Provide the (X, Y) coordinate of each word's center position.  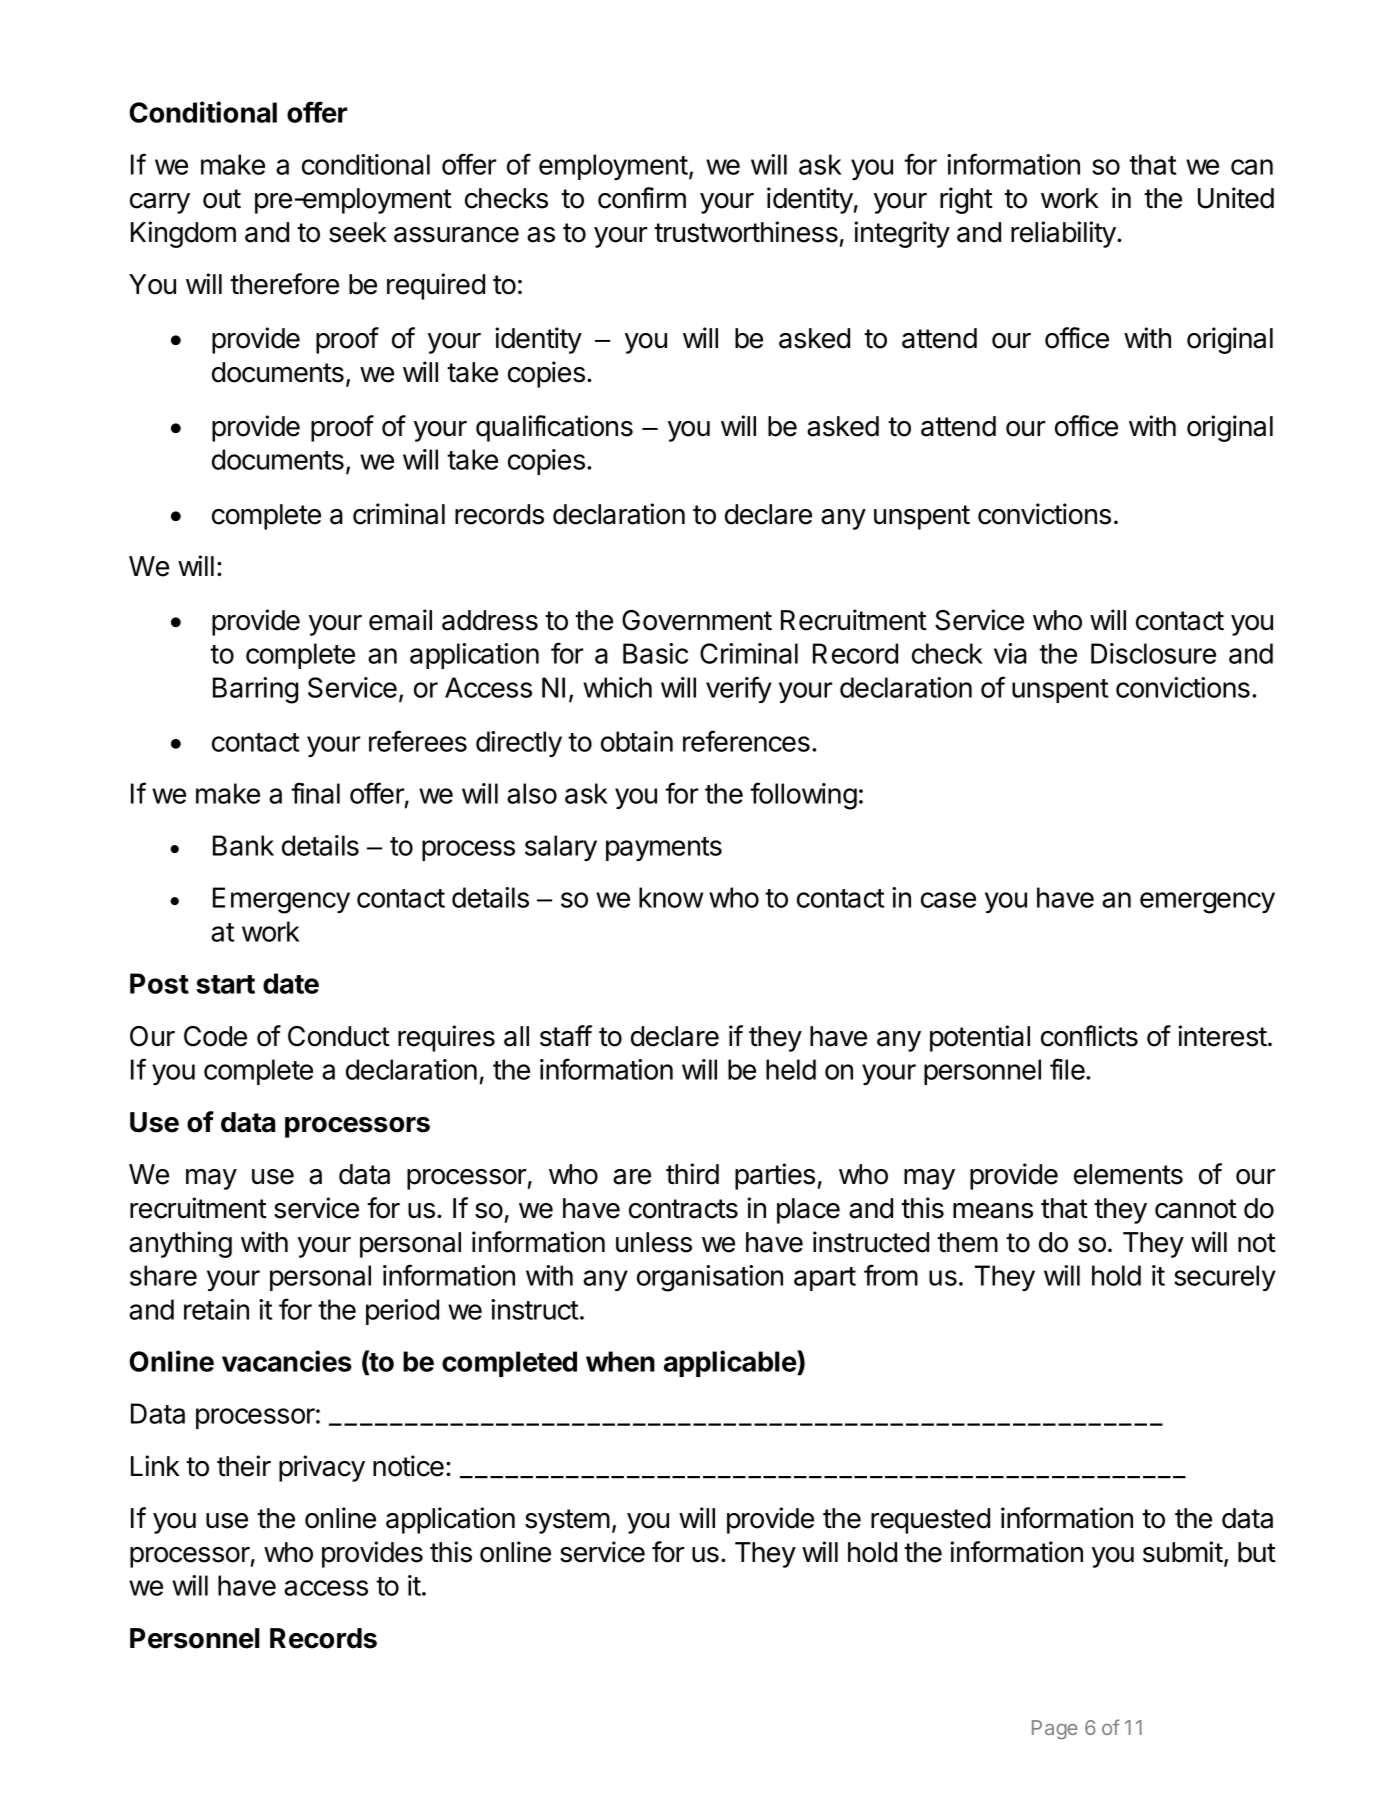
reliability (1064, 234)
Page (1055, 1730)
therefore (284, 284)
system (567, 1521)
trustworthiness (746, 232)
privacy (322, 1468)
